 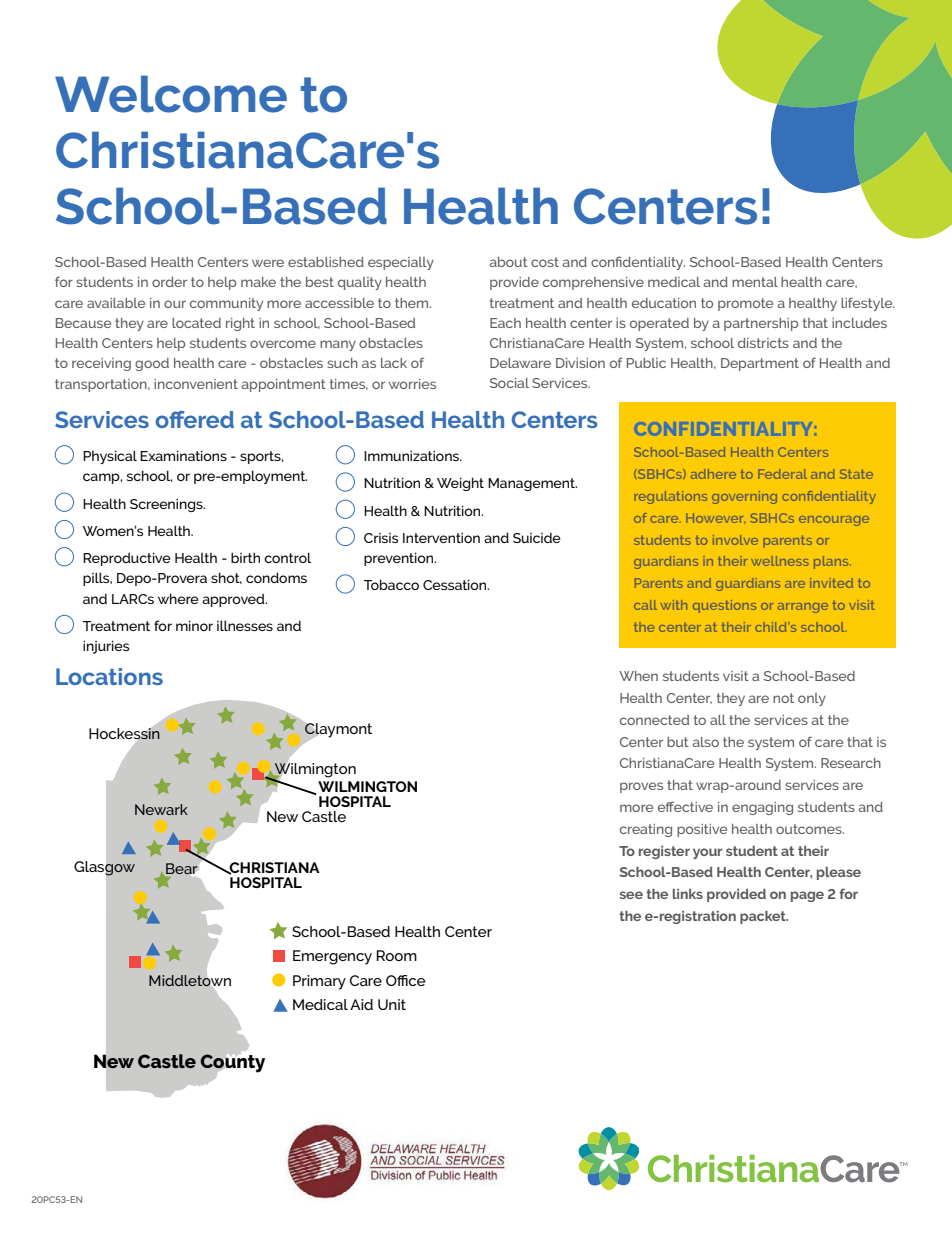 What do you see at coordinates (760, 364) in the screenshot?
I see `Department` at bounding box center [760, 364].
